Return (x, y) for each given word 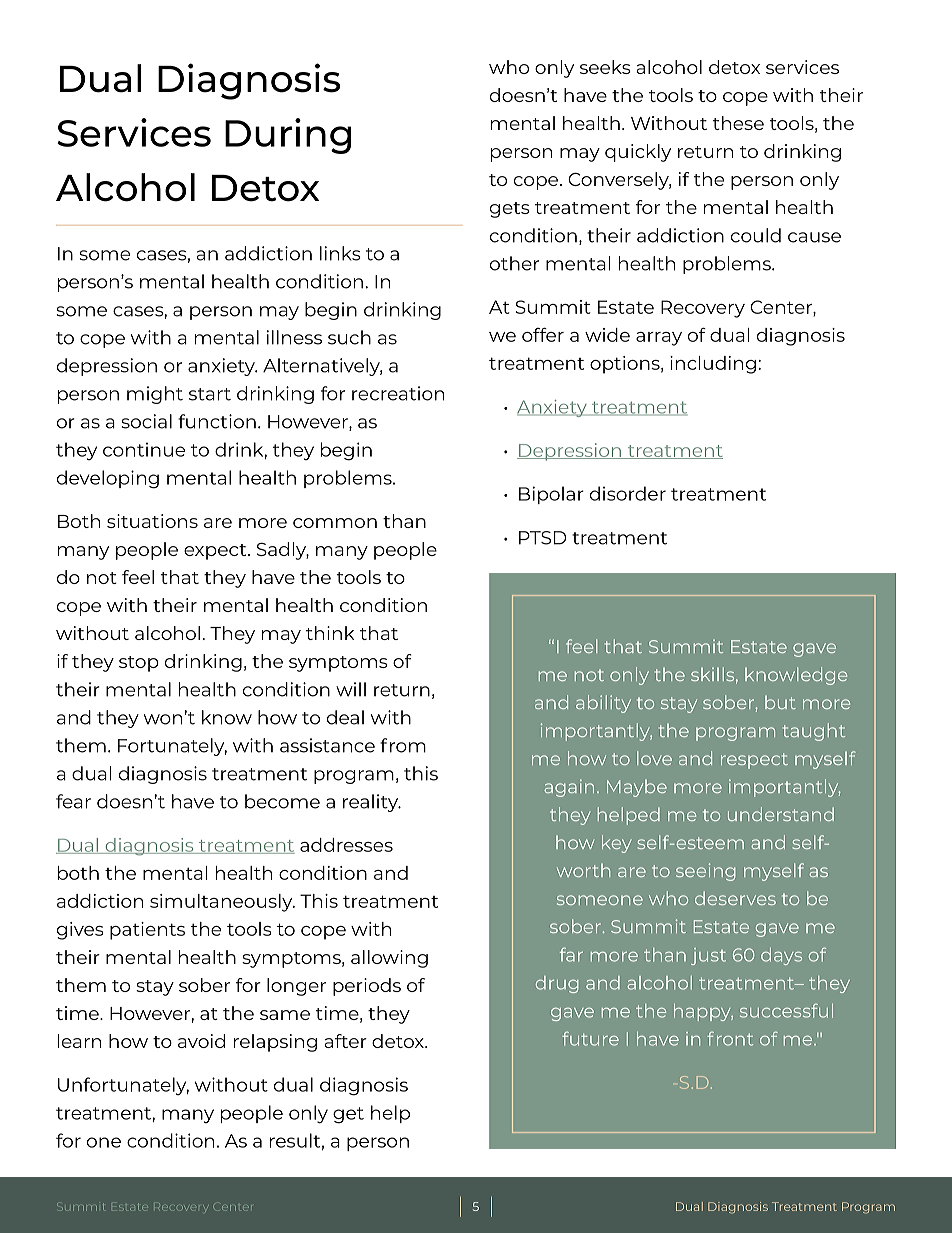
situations (152, 521)
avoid (201, 1041)
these (738, 123)
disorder (628, 493)
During (288, 136)
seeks (605, 67)
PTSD (542, 538)
